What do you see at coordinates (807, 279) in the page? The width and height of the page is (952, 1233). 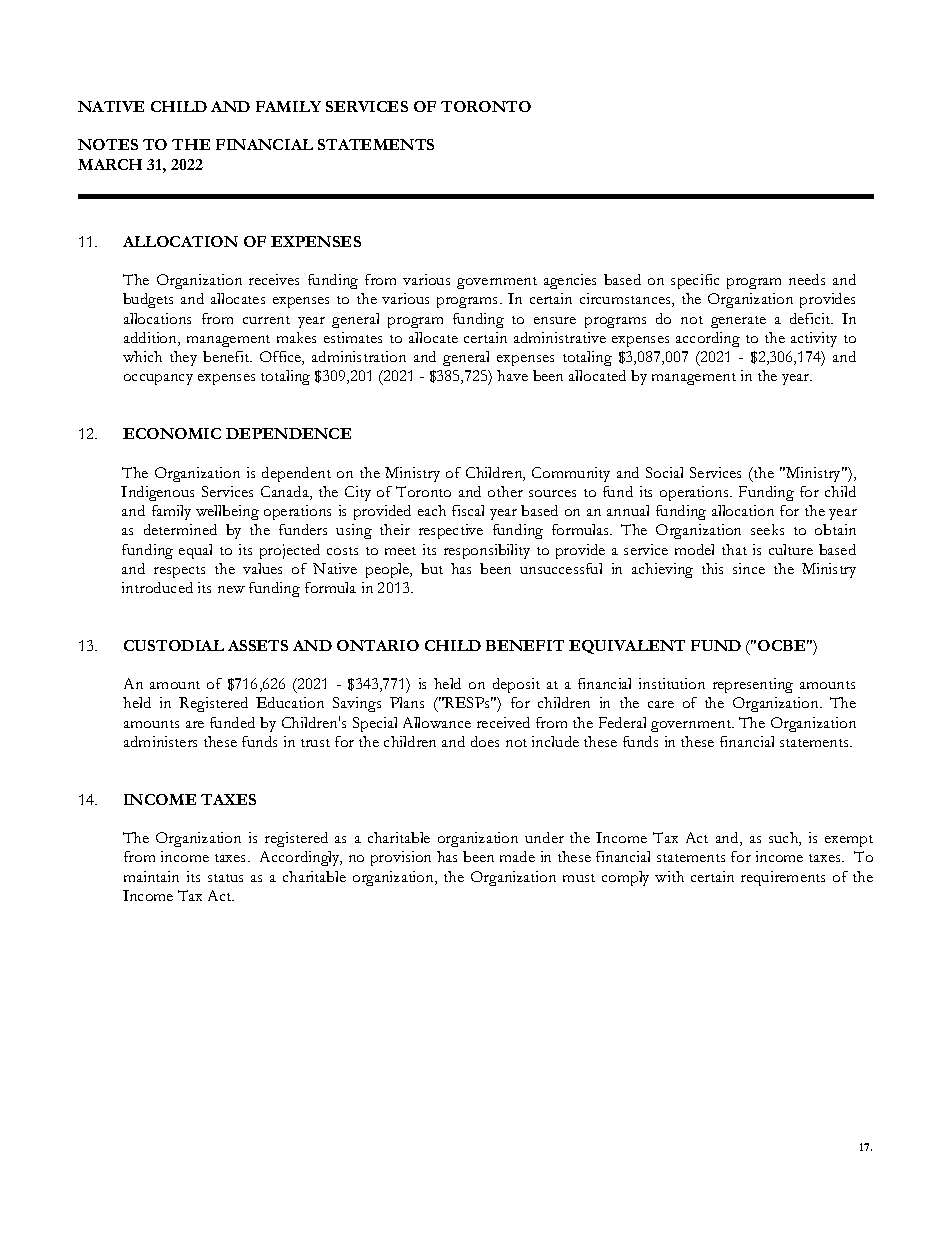 I see `needs` at bounding box center [807, 279].
